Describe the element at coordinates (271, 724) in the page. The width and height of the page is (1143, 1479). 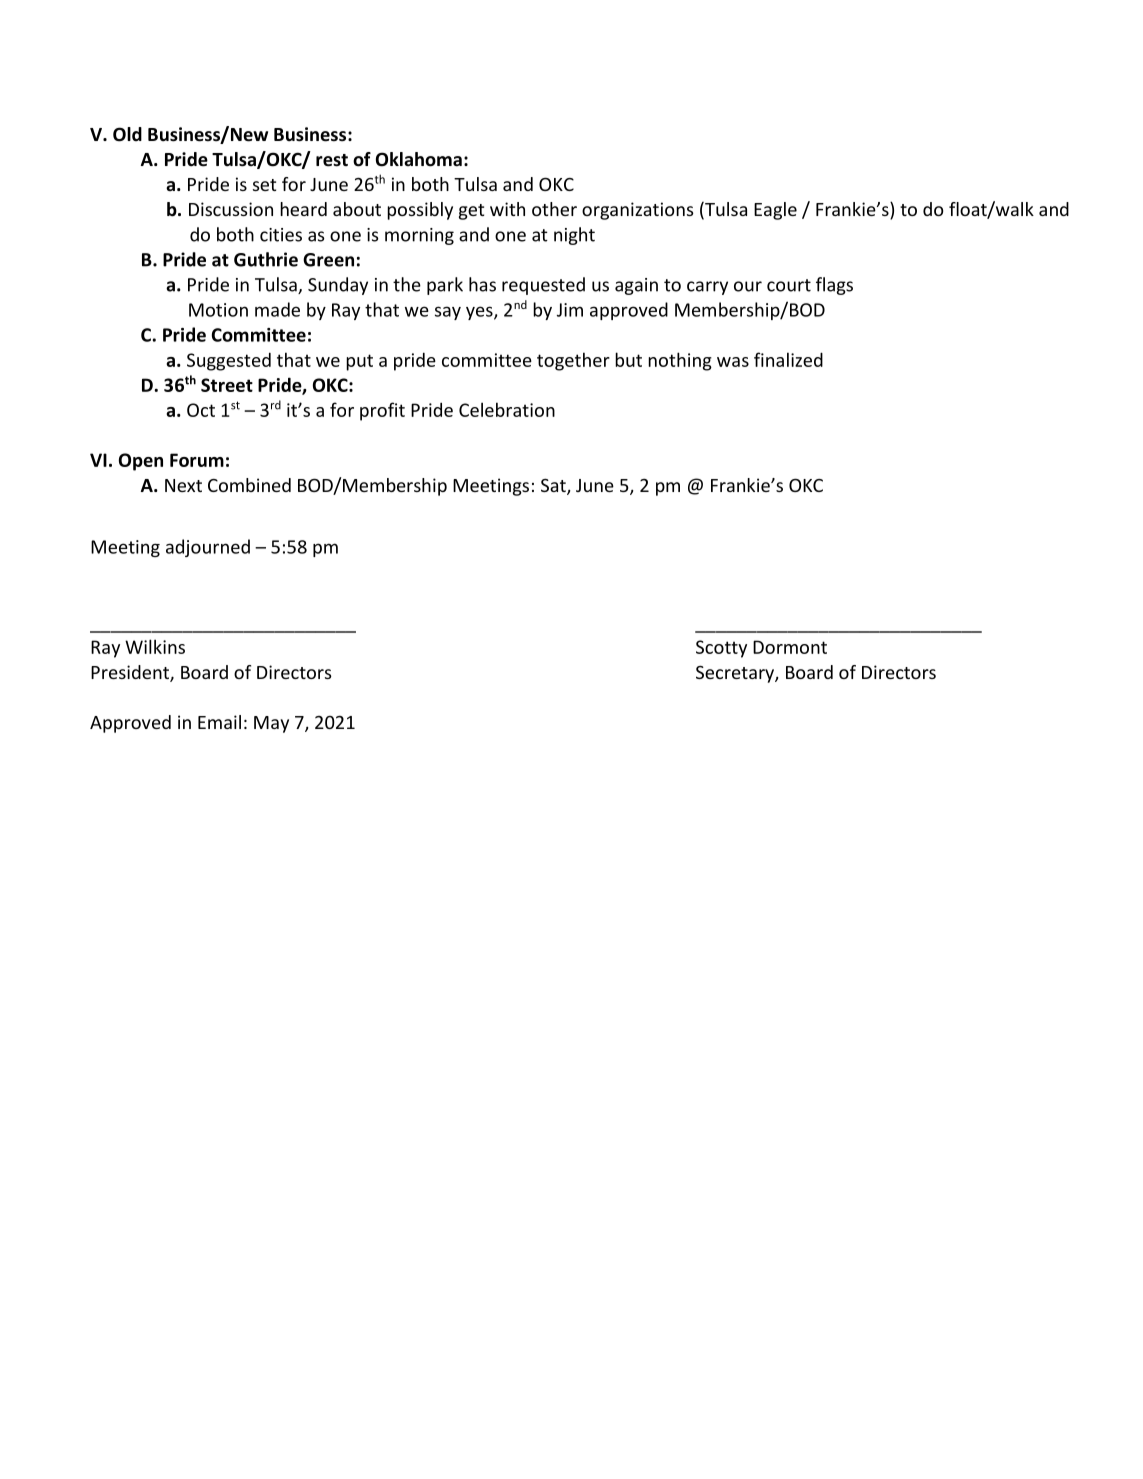
I see `May` at that location.
